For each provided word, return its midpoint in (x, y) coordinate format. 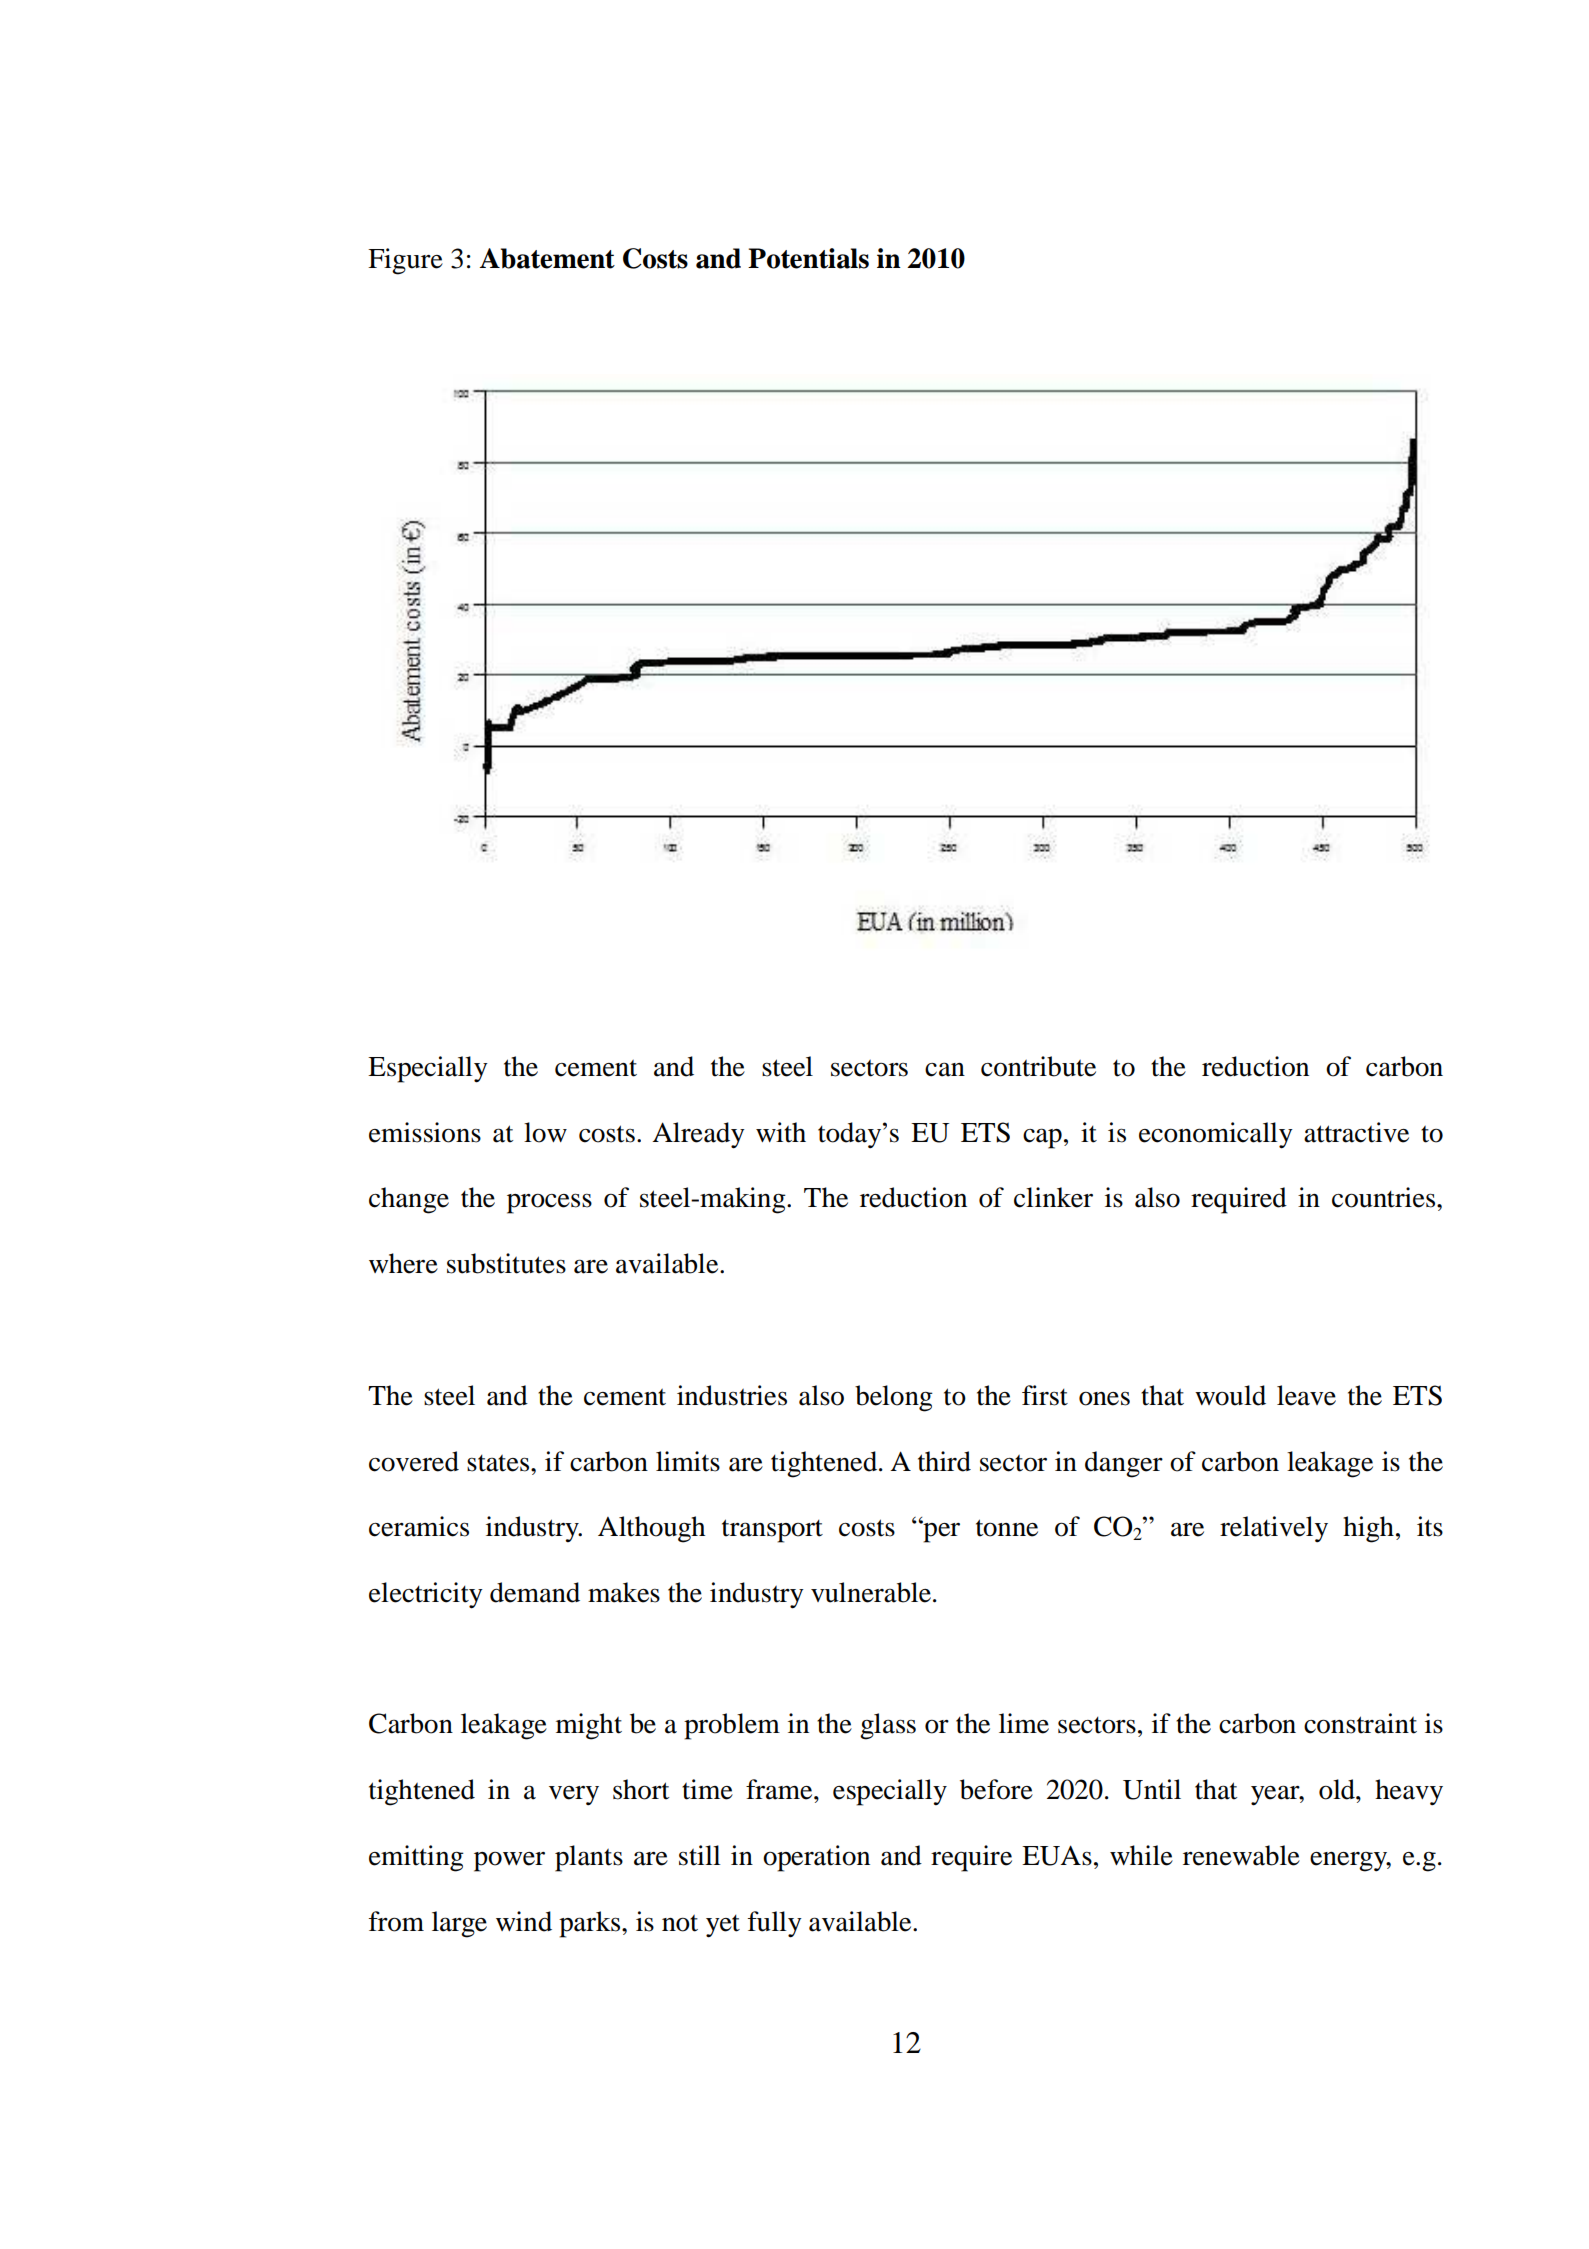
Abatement (547, 258)
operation (816, 1858)
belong (894, 1398)
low (545, 1132)
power (509, 1862)
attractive (1356, 1132)
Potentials (808, 258)
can (945, 1069)
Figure (405, 261)
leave (1306, 1395)
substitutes (506, 1263)
